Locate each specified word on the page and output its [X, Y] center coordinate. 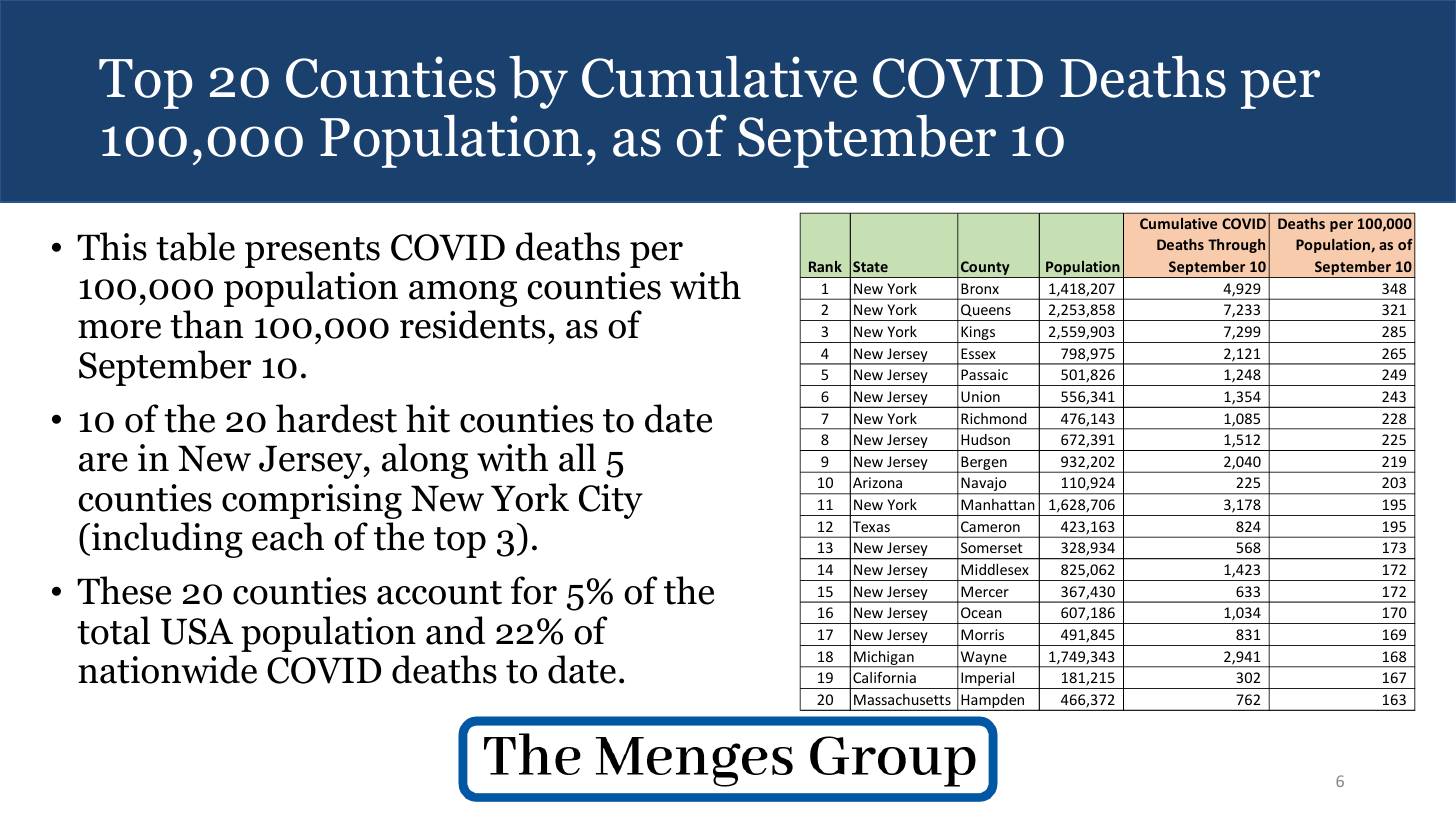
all [577, 457]
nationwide [167, 669]
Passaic [984, 374]
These [124, 590]
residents [472, 324]
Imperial [988, 680]
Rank [825, 266]
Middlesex [995, 569]
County [985, 269]
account [439, 593]
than [206, 324]
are [103, 462]
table [195, 246]
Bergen [984, 464]
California [884, 677]
